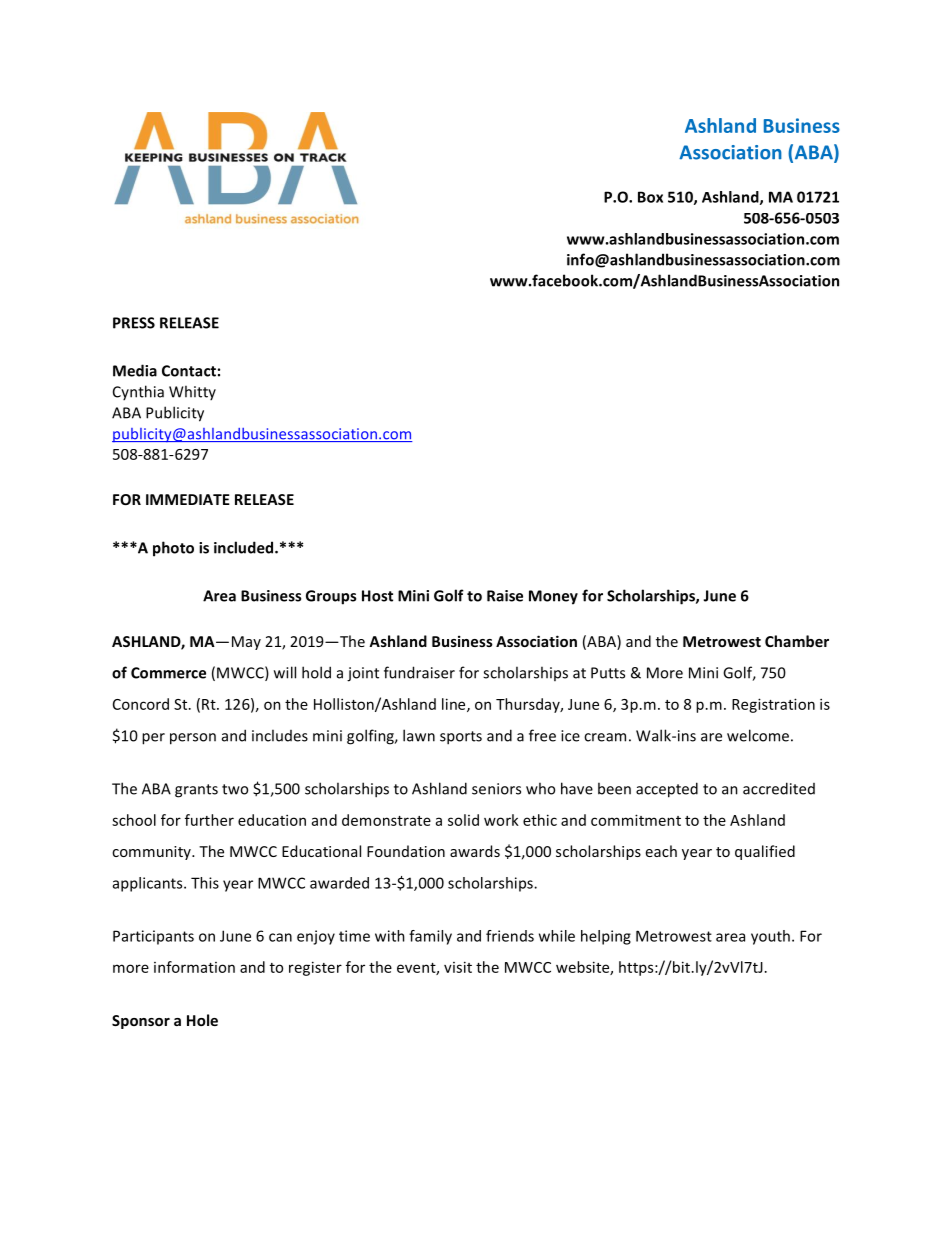 The width and height of the screenshot is (952, 1233). What do you see at coordinates (196, 791) in the screenshot?
I see `grants` at bounding box center [196, 791].
